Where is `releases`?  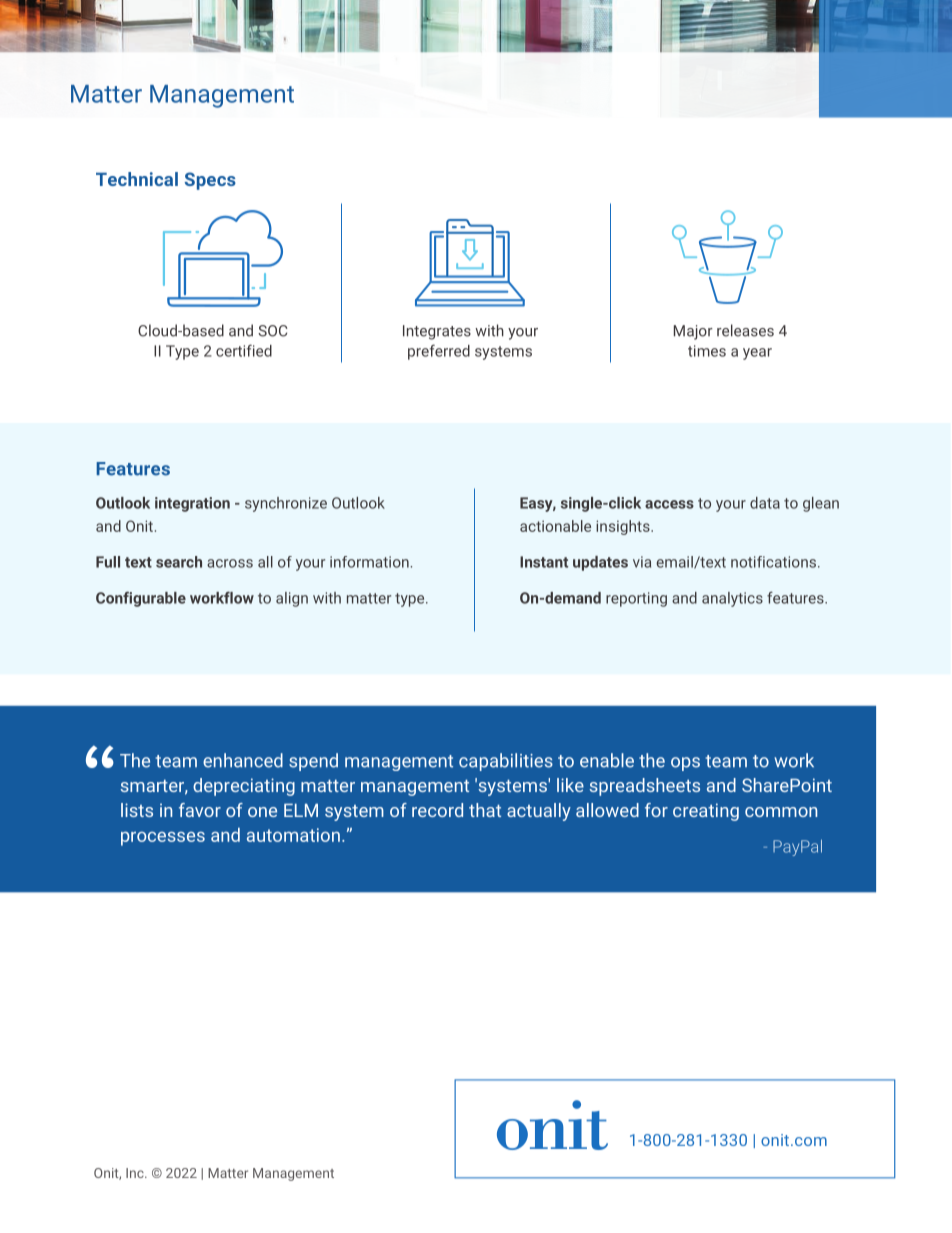 releases is located at coordinates (745, 330).
